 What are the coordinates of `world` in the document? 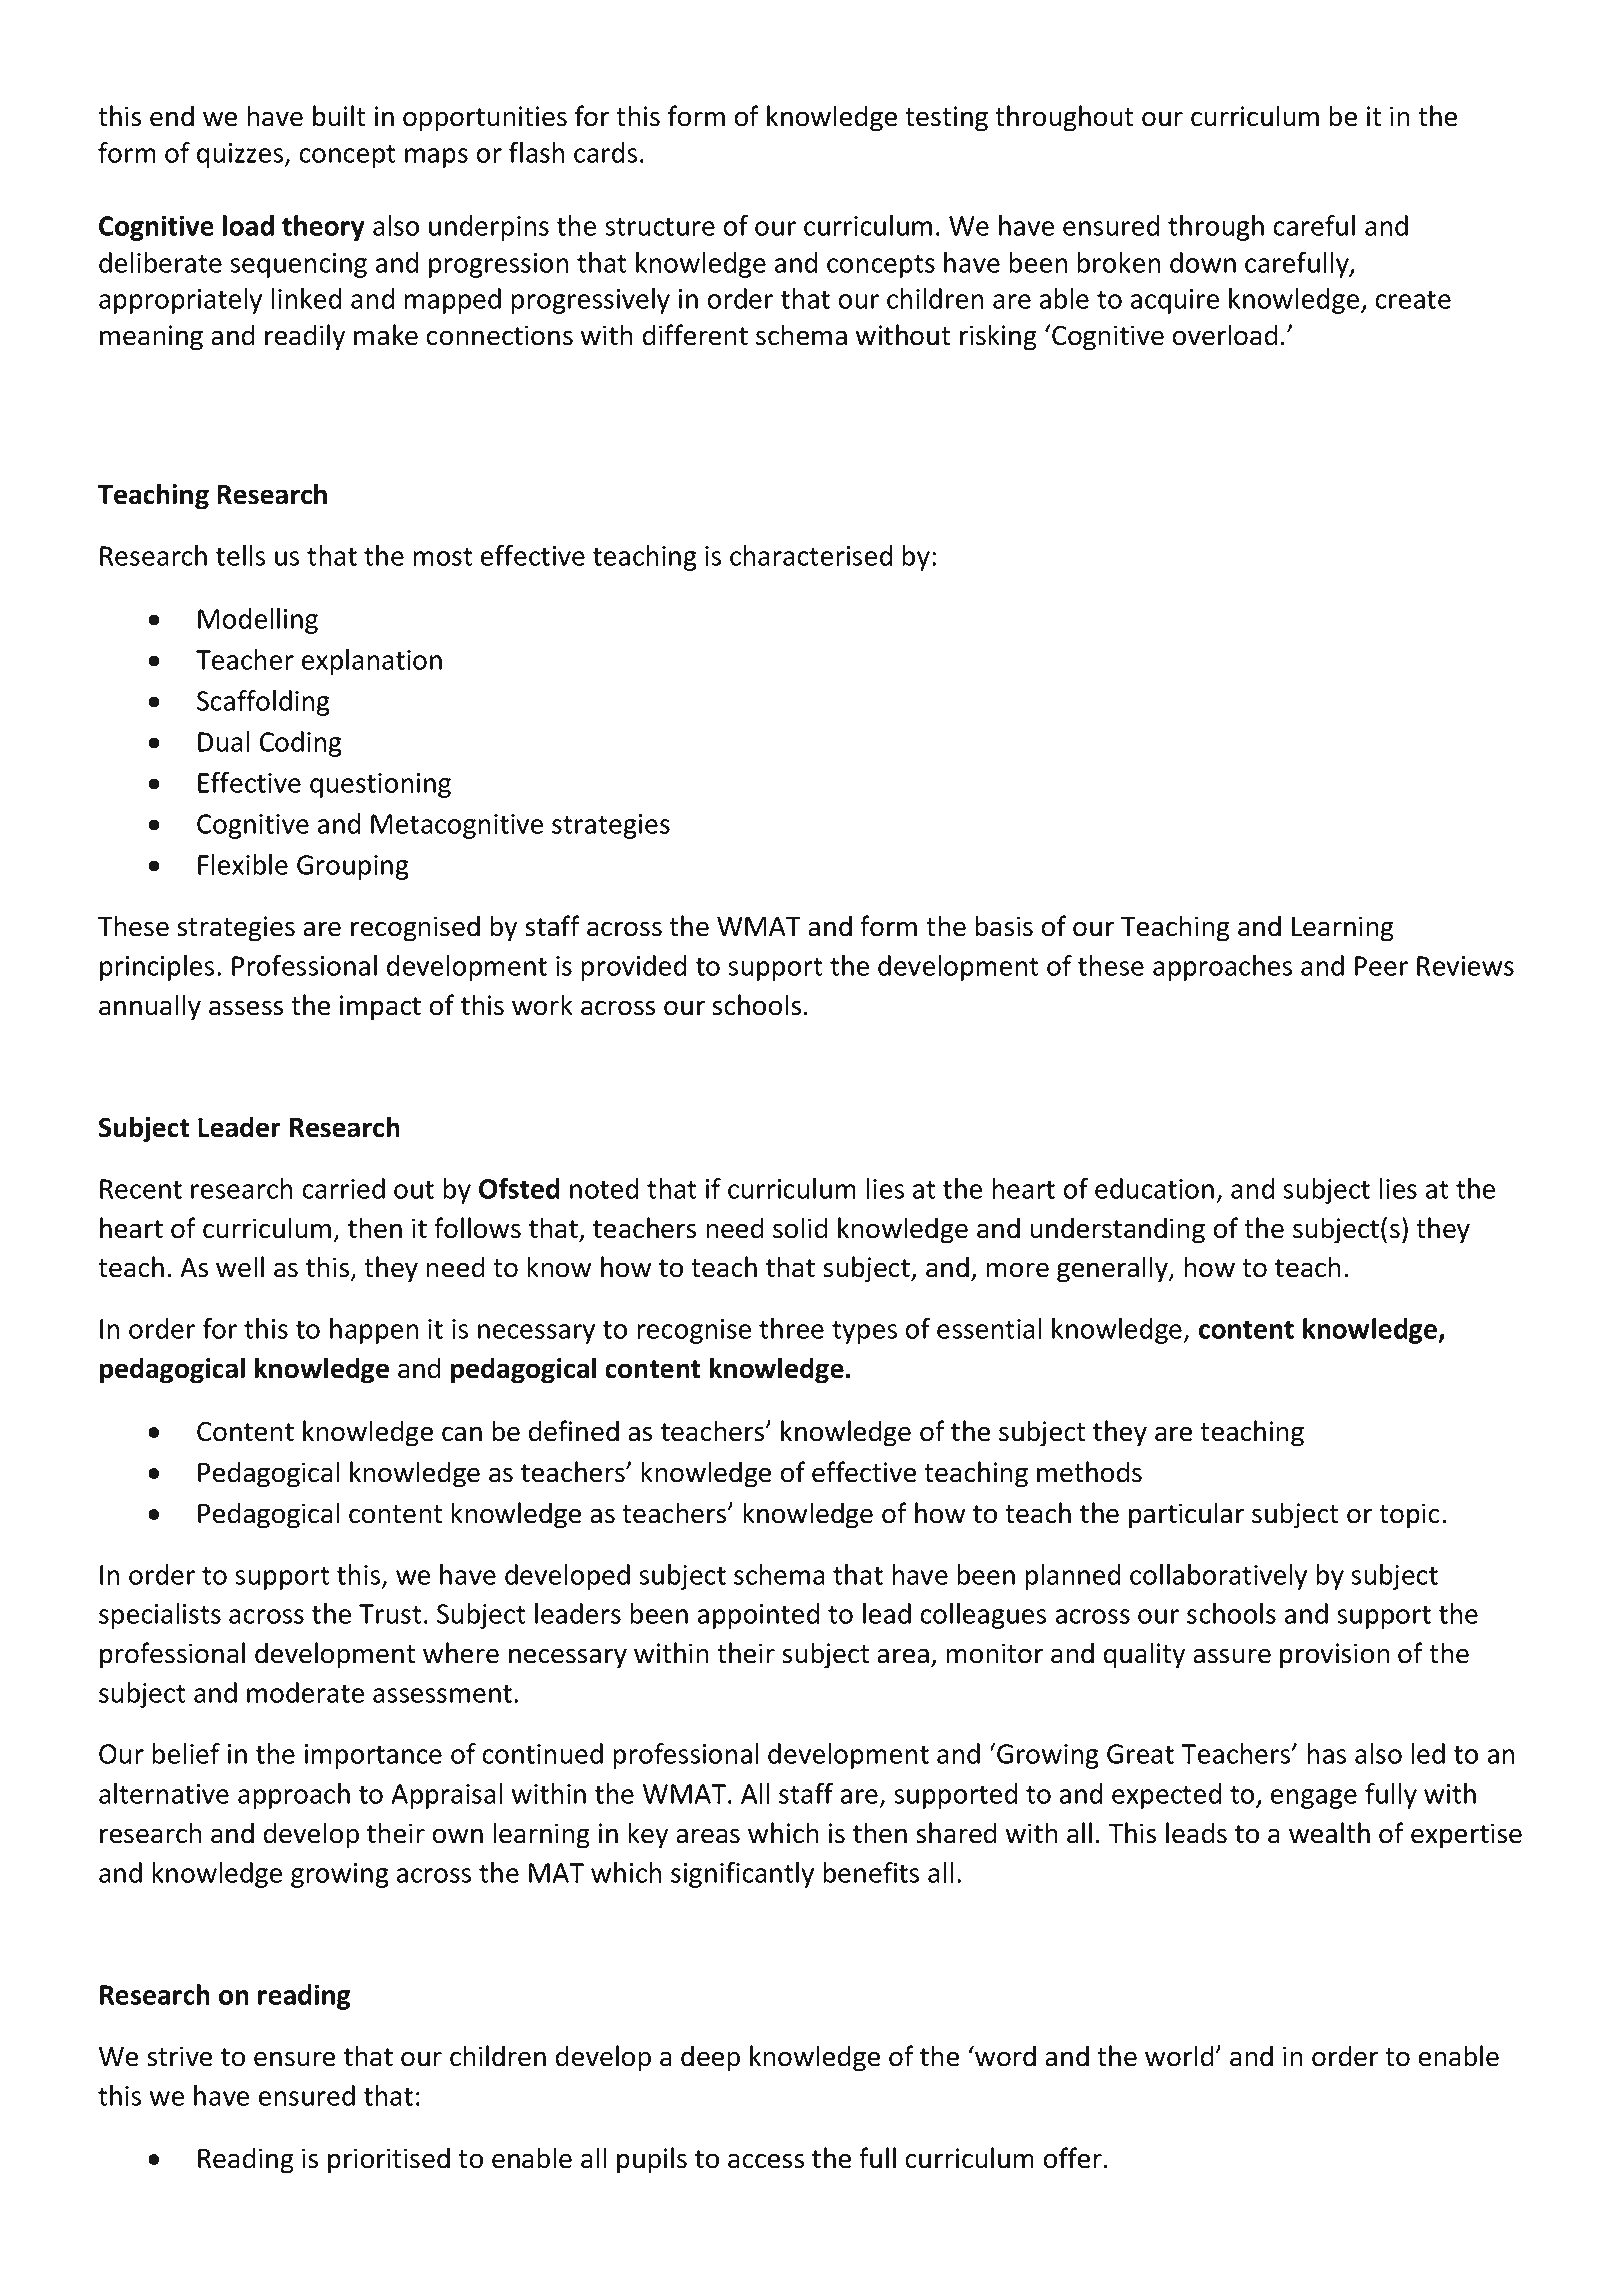 It's located at (1180, 2056).
